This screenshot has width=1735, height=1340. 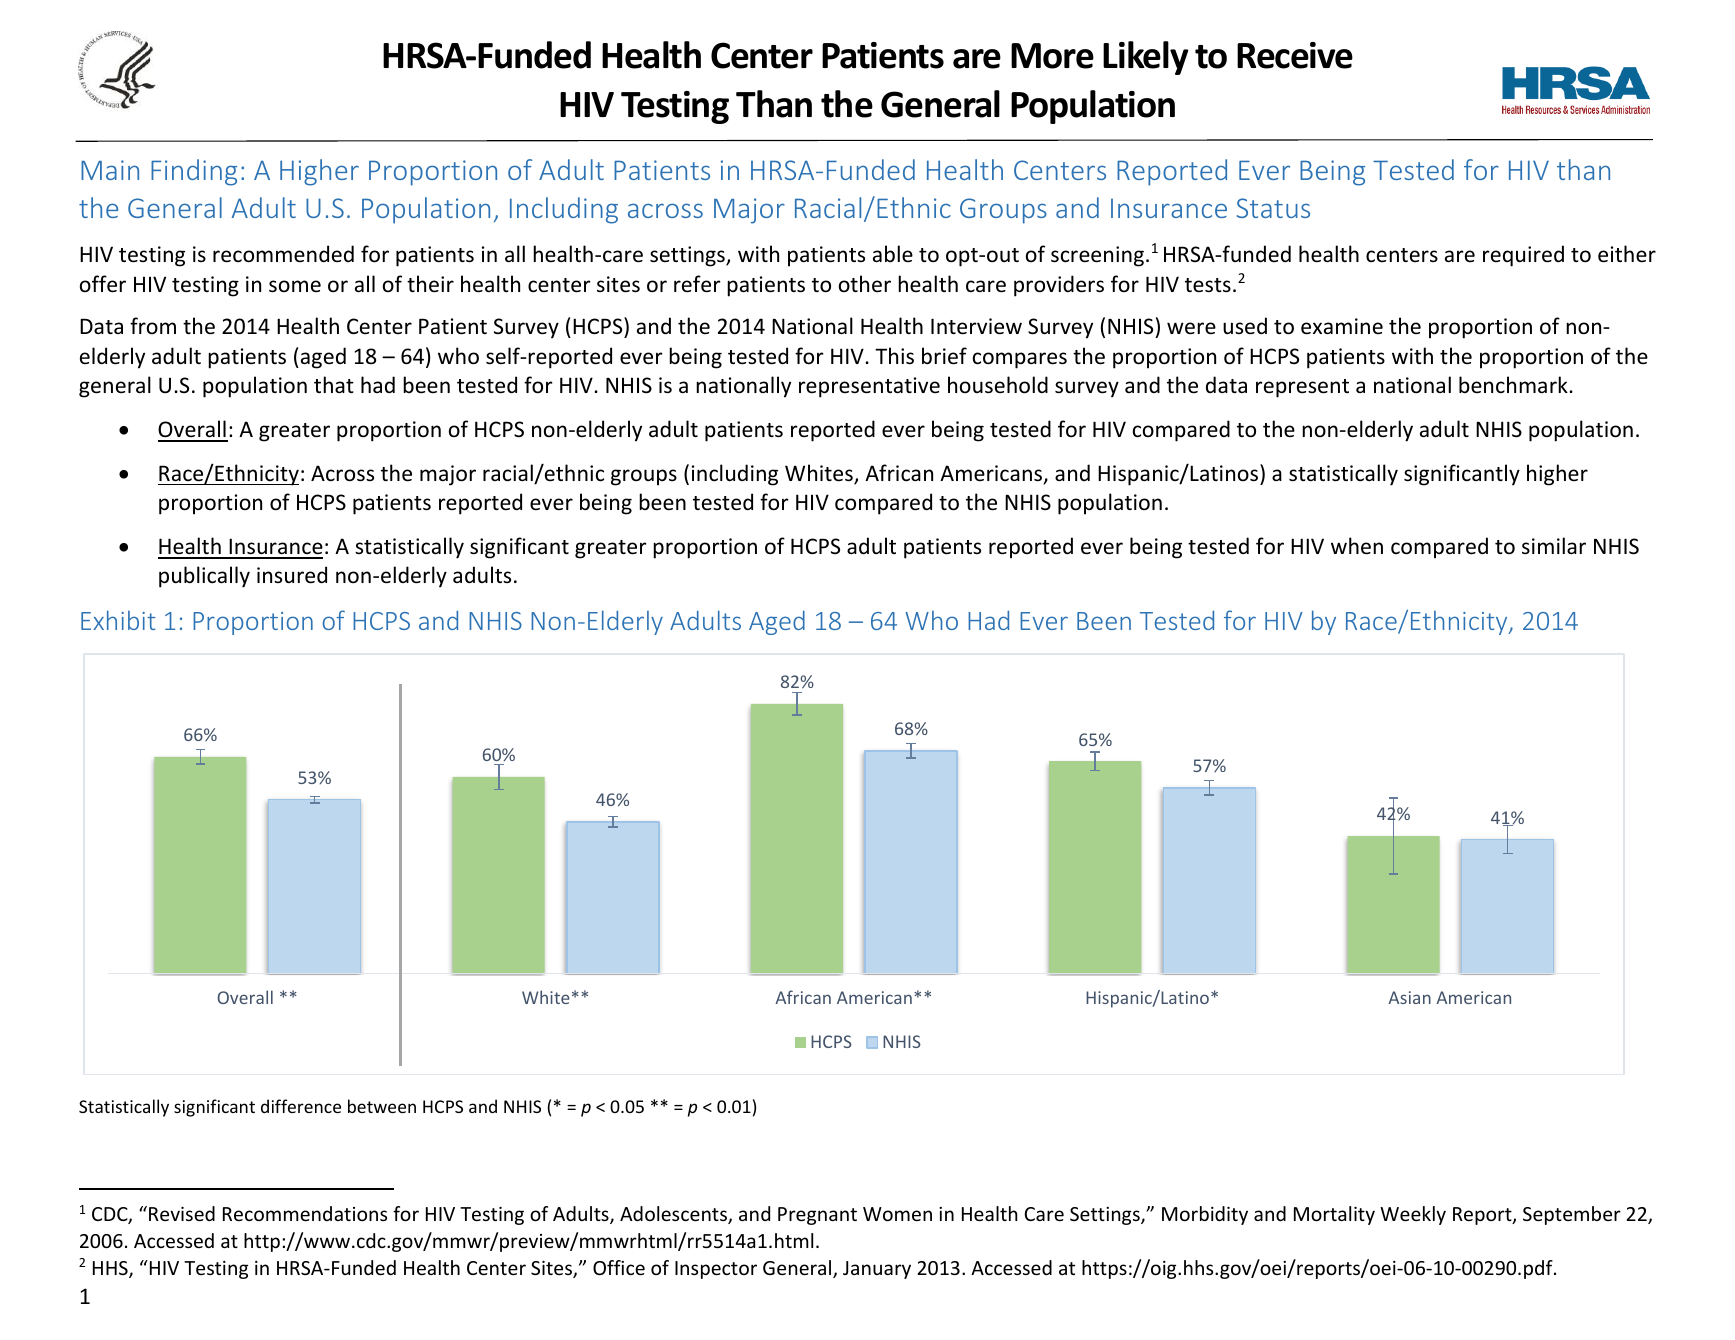 I want to click on when, so click(x=1357, y=546).
